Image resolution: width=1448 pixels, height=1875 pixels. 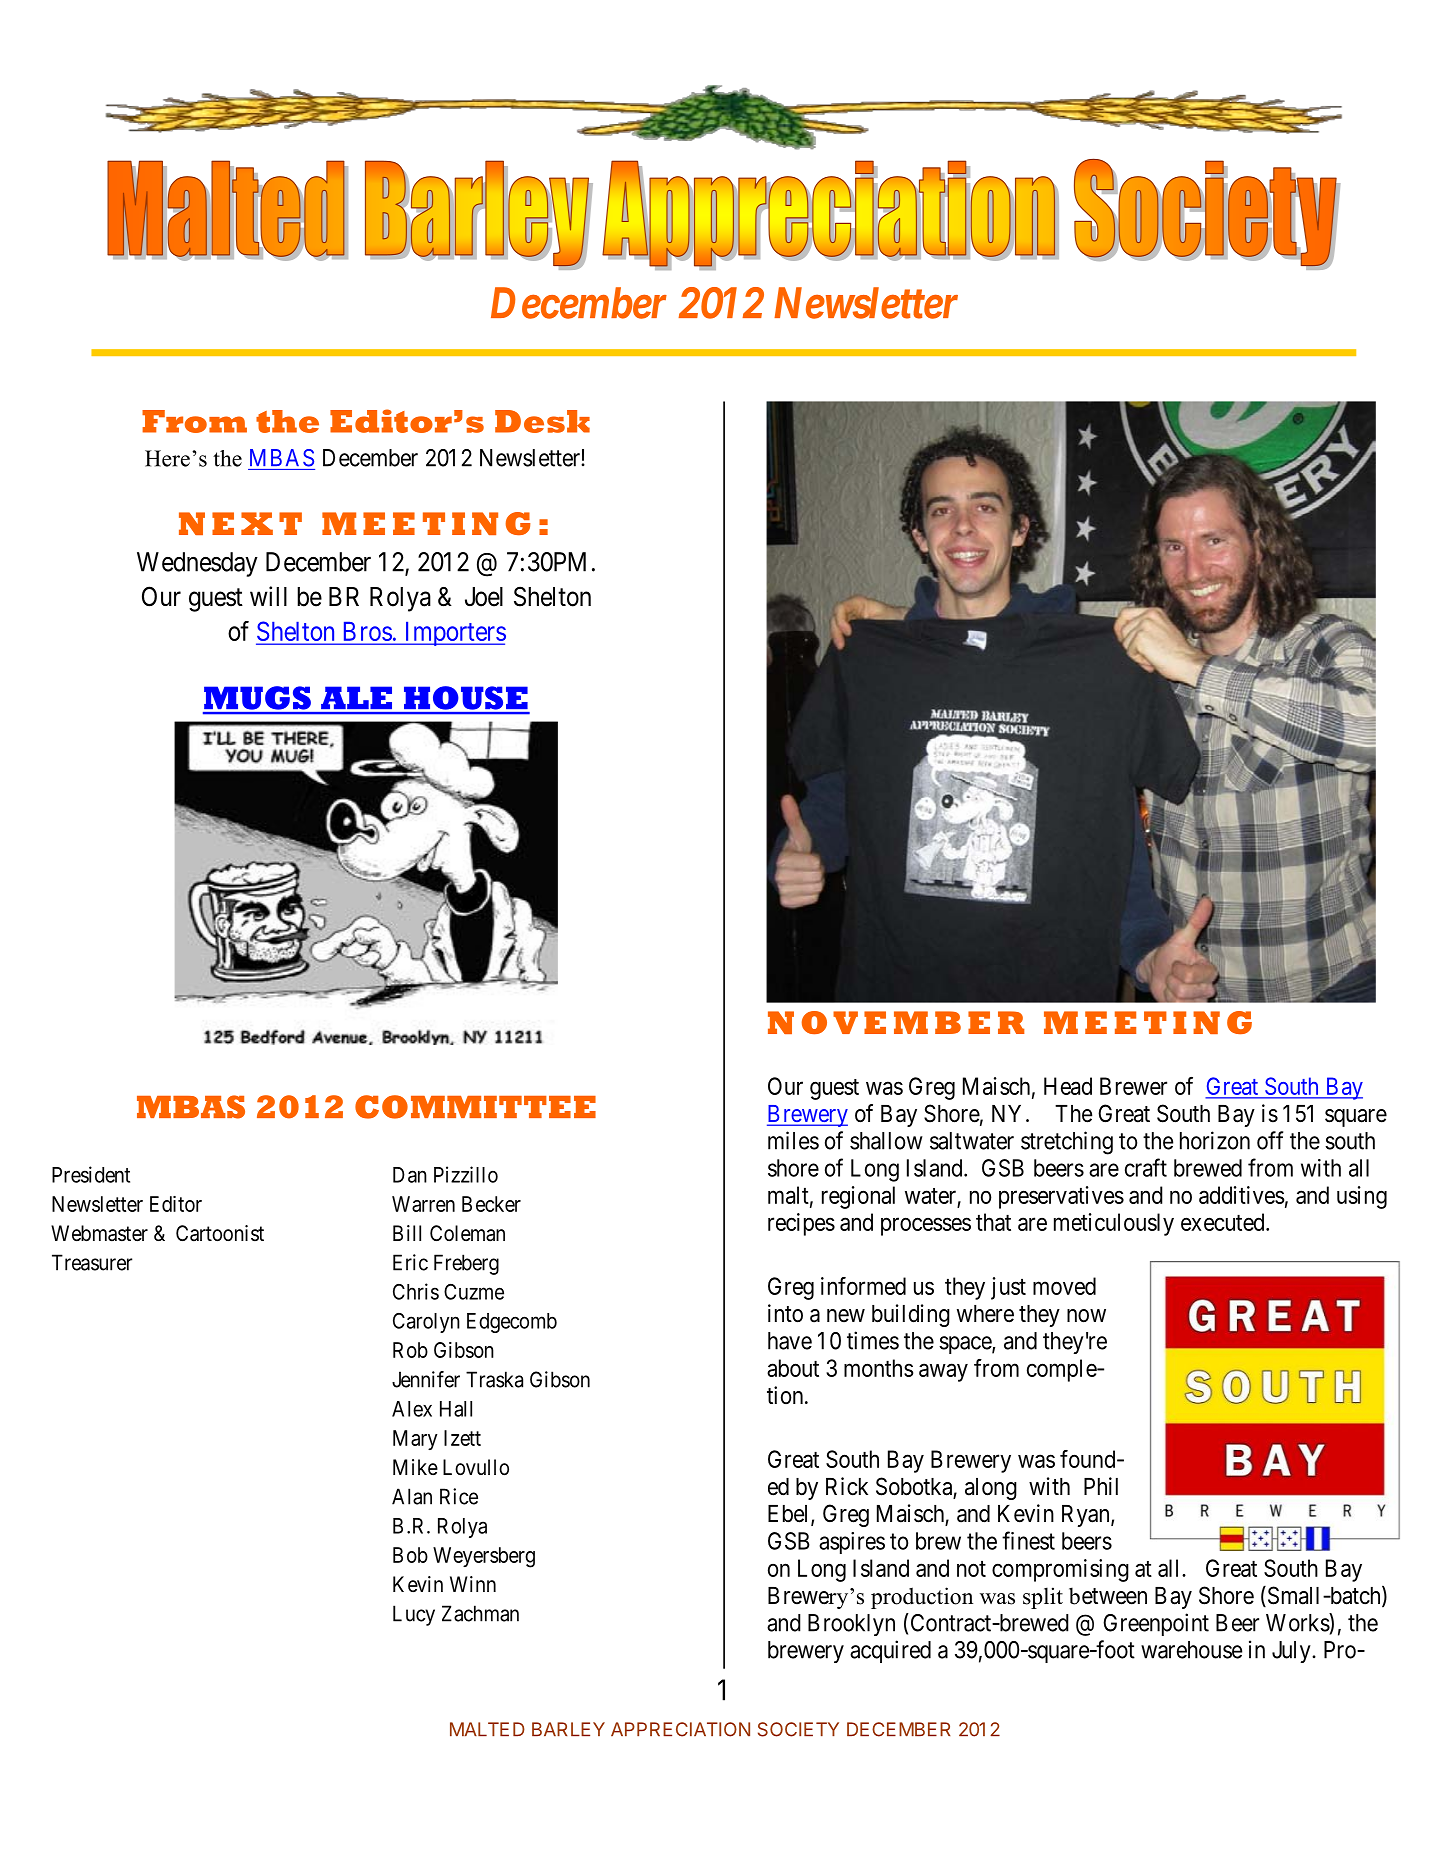 I want to click on into, so click(x=785, y=1313).
